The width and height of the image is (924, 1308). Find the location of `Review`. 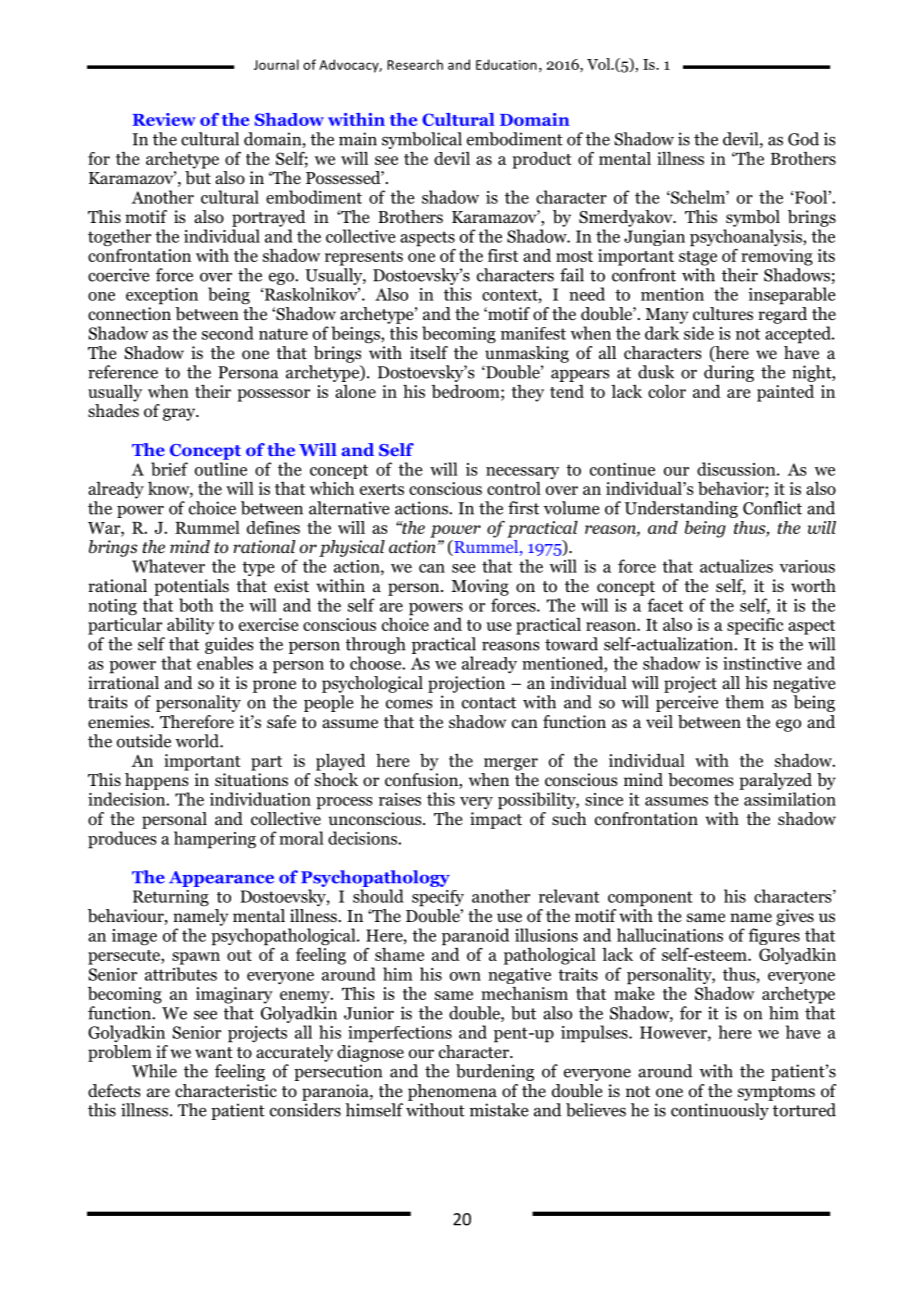

Review is located at coordinates (164, 119).
